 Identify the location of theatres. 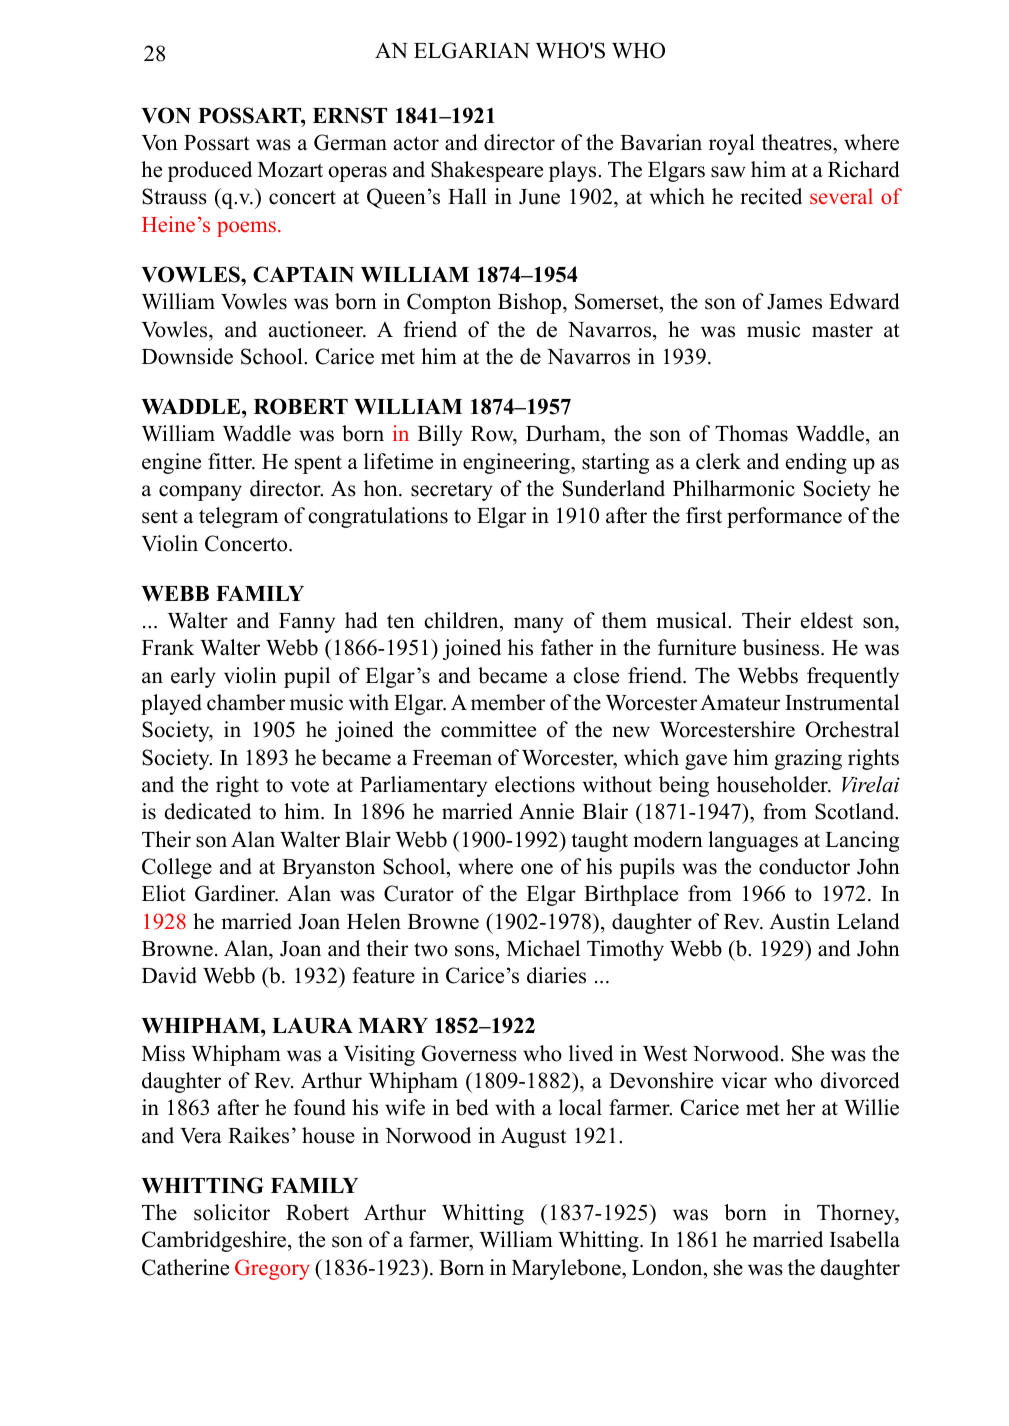
(798, 142).
